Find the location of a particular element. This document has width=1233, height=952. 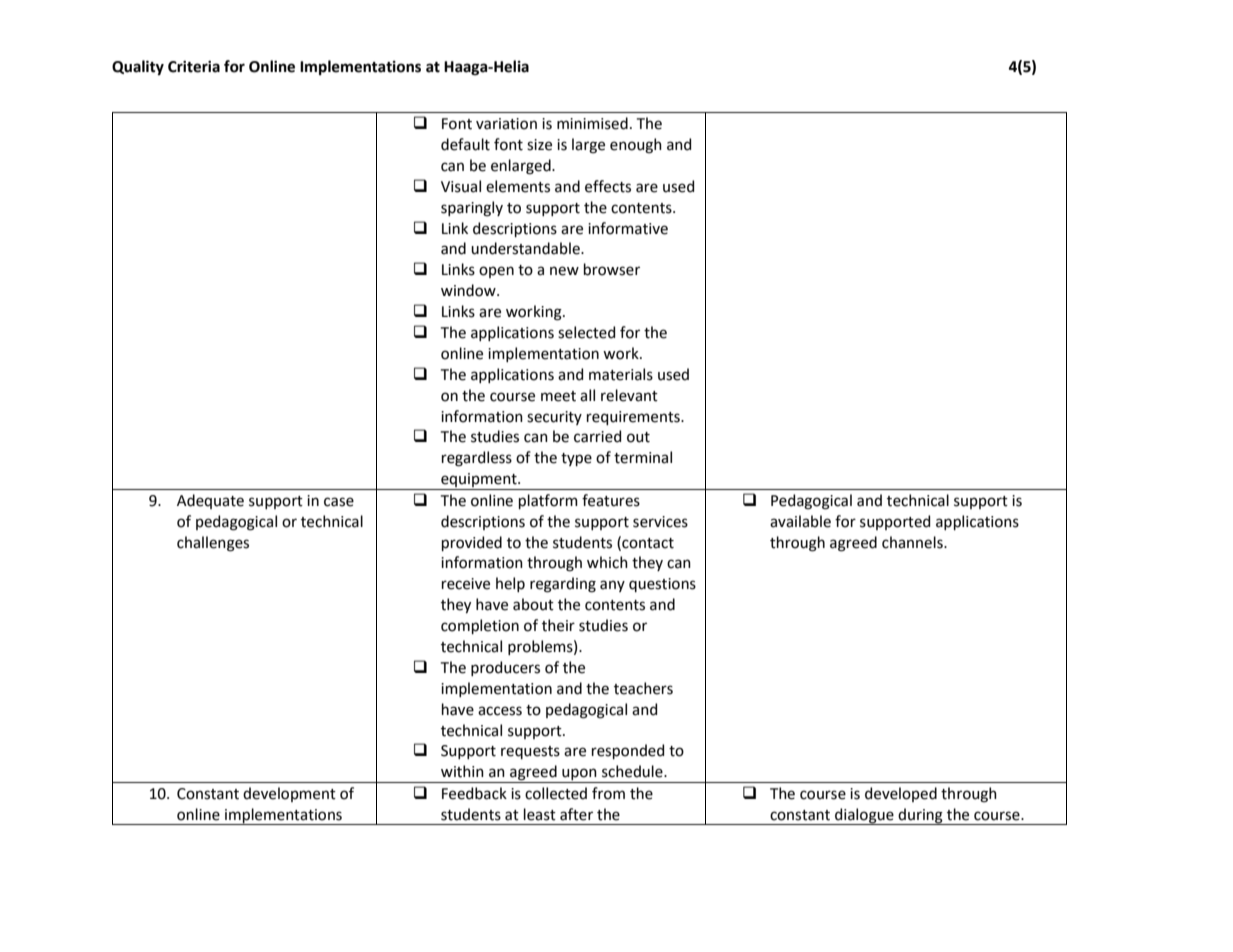

enough is located at coordinates (636, 146).
